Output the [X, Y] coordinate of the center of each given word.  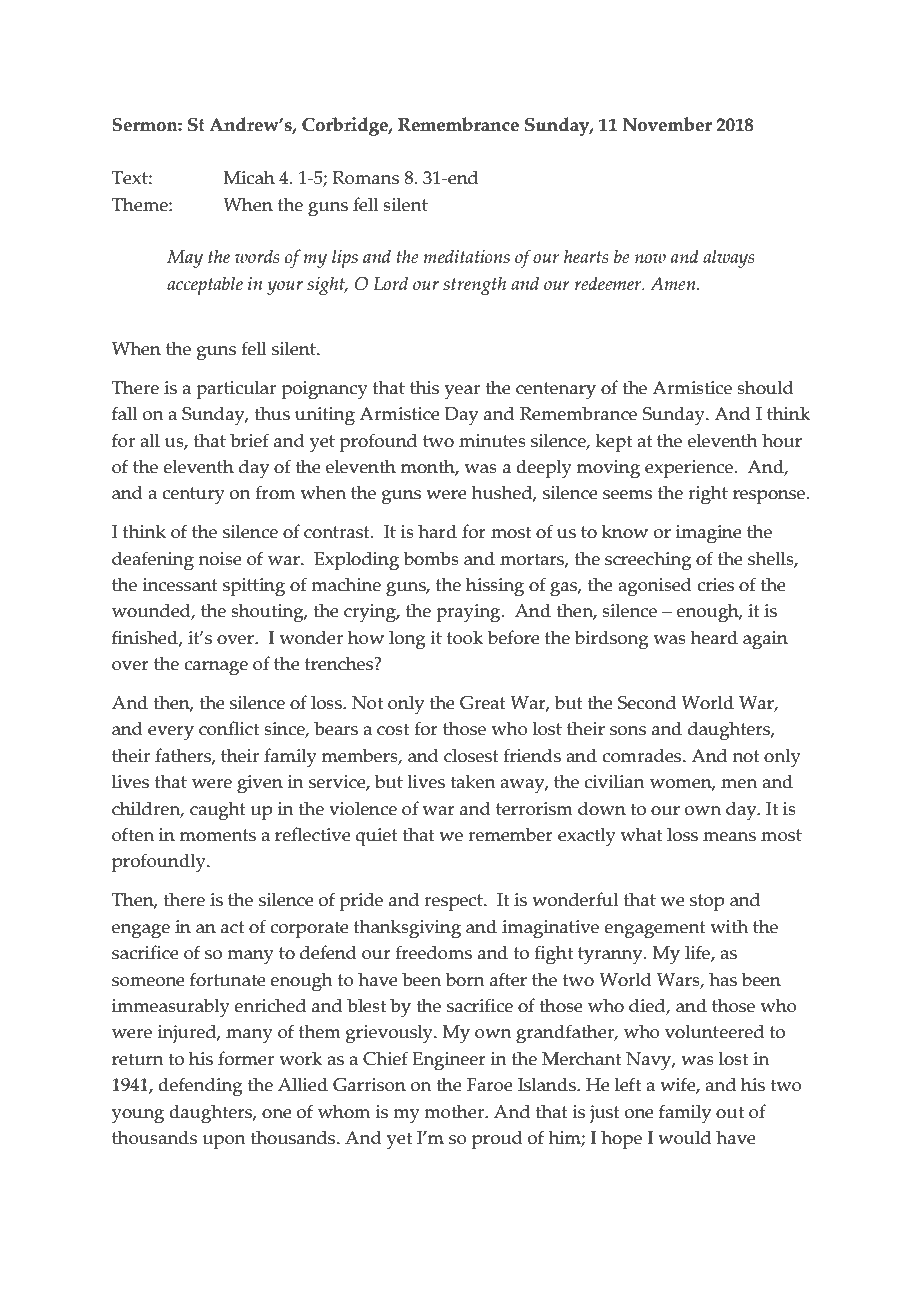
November [667, 124]
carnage [216, 668]
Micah [249, 177]
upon [224, 1142]
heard [714, 637]
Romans [365, 178]
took [465, 638]
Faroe [490, 1085]
